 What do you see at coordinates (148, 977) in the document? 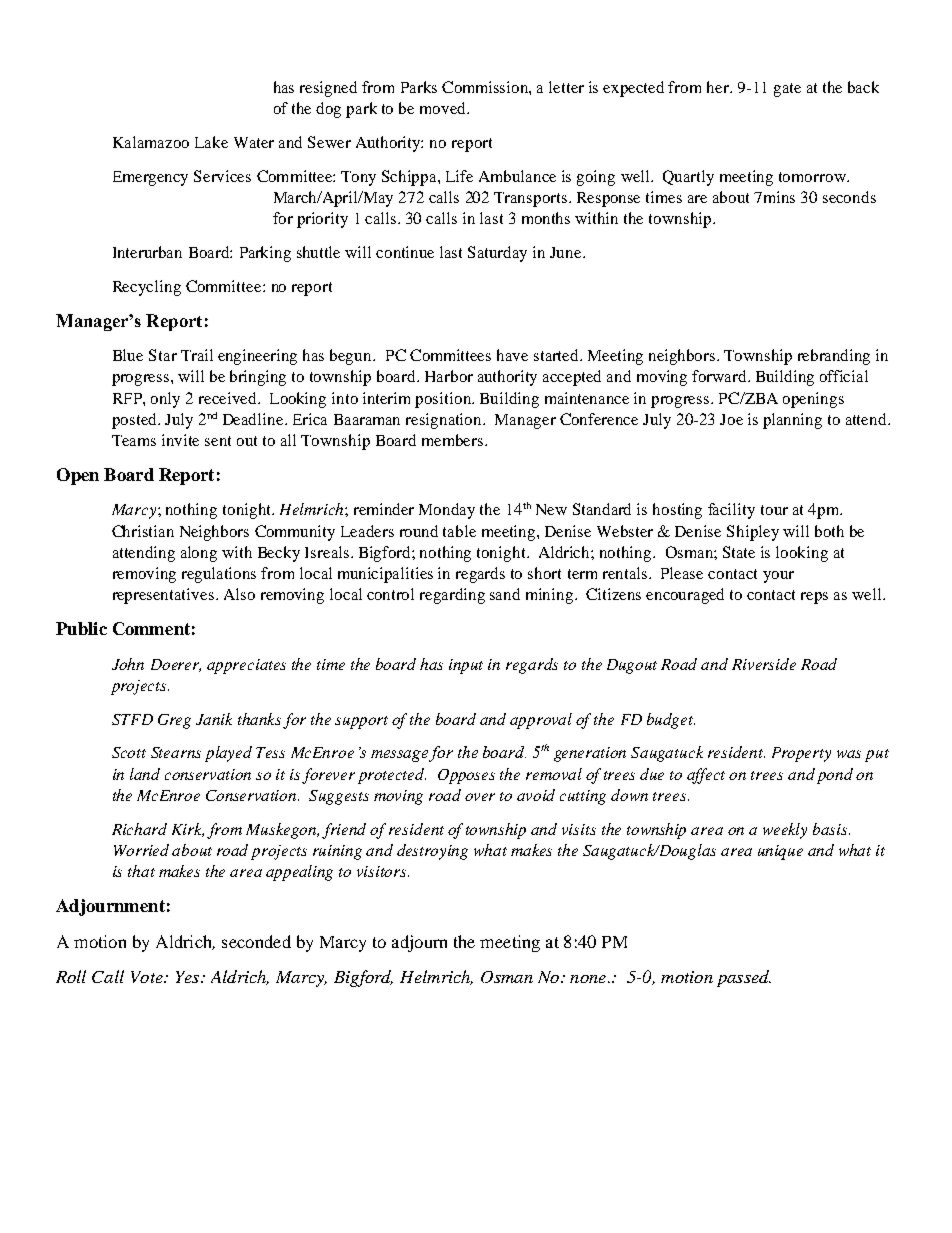
I see `Vote` at bounding box center [148, 977].
